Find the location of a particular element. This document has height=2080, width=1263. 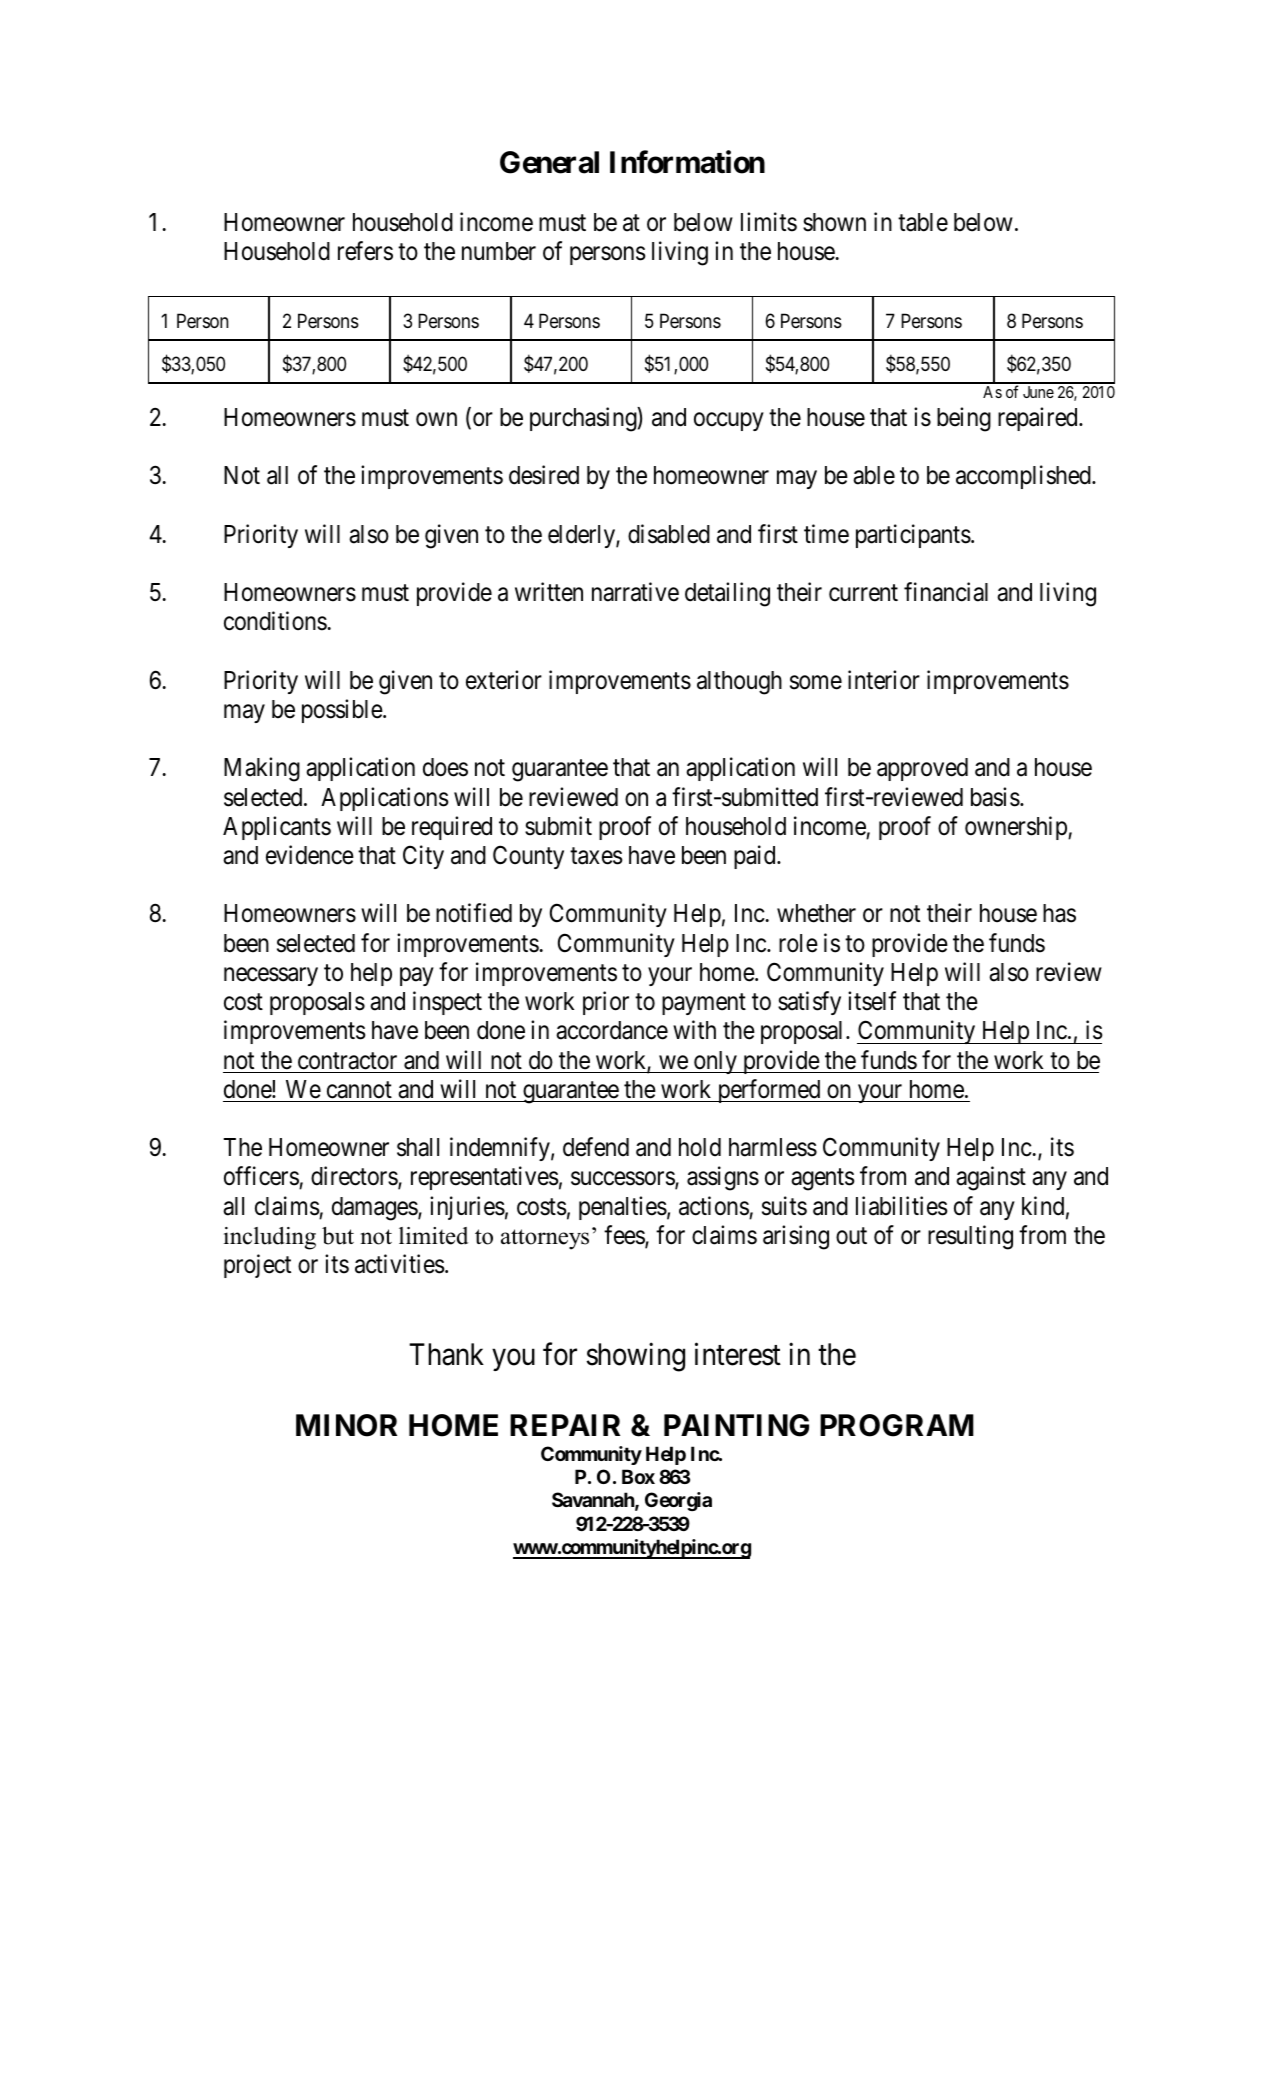

necessary is located at coordinates (271, 977).
